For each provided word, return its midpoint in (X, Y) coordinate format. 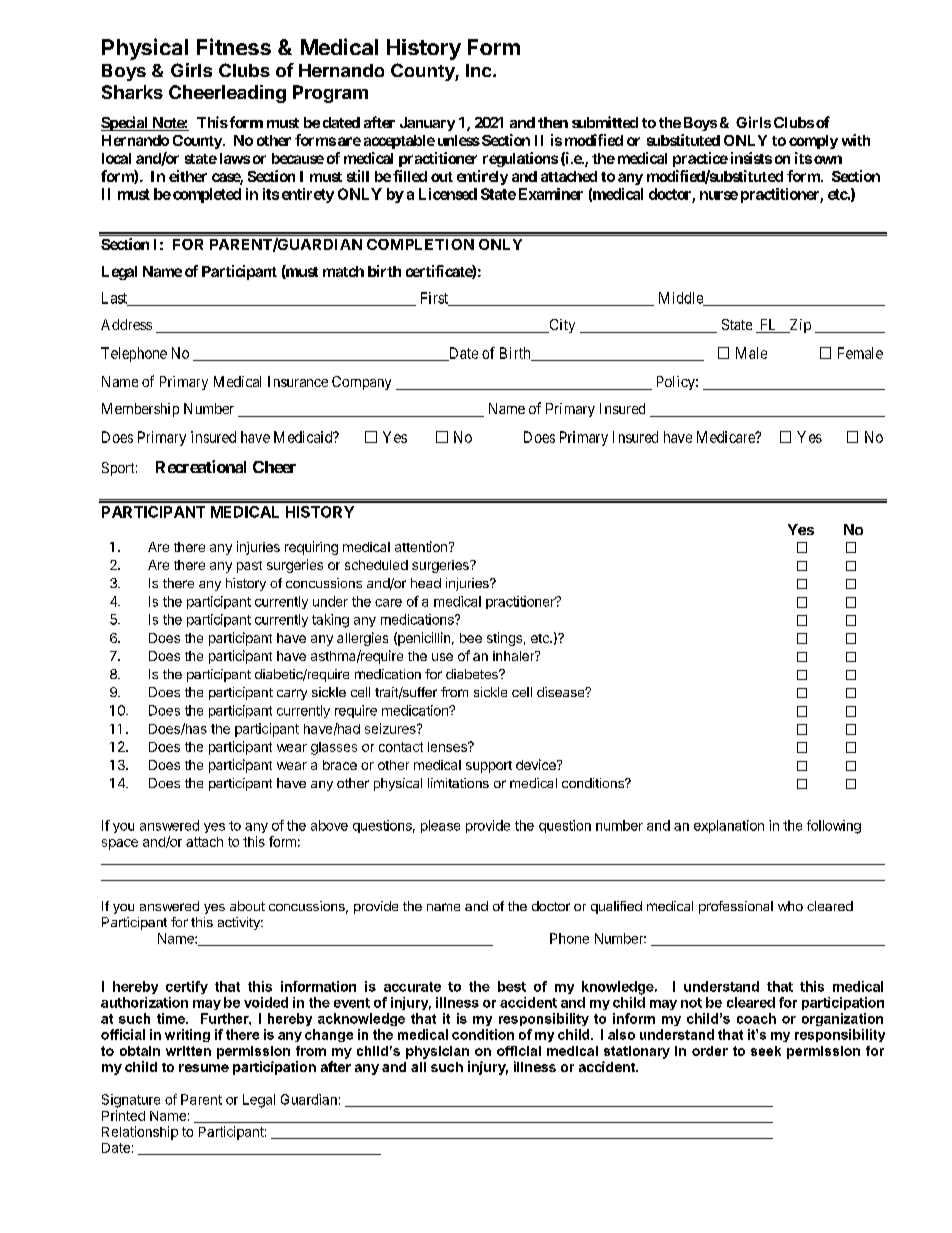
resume (204, 1068)
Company (361, 383)
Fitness (234, 46)
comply (813, 142)
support (489, 767)
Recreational (201, 466)
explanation (729, 826)
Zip (799, 326)
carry (292, 694)
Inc (480, 70)
